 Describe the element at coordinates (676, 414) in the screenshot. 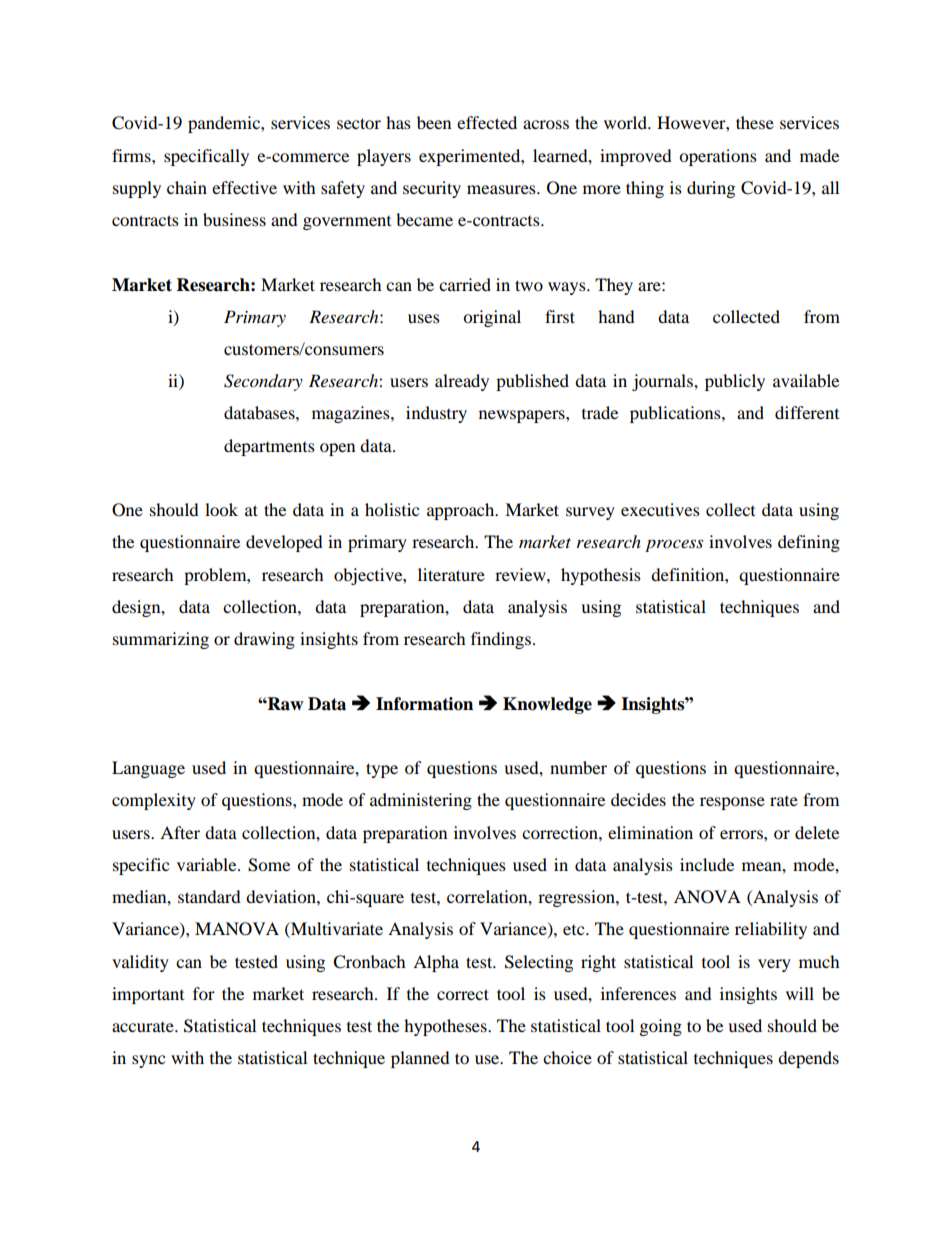

I see `publications` at that location.
